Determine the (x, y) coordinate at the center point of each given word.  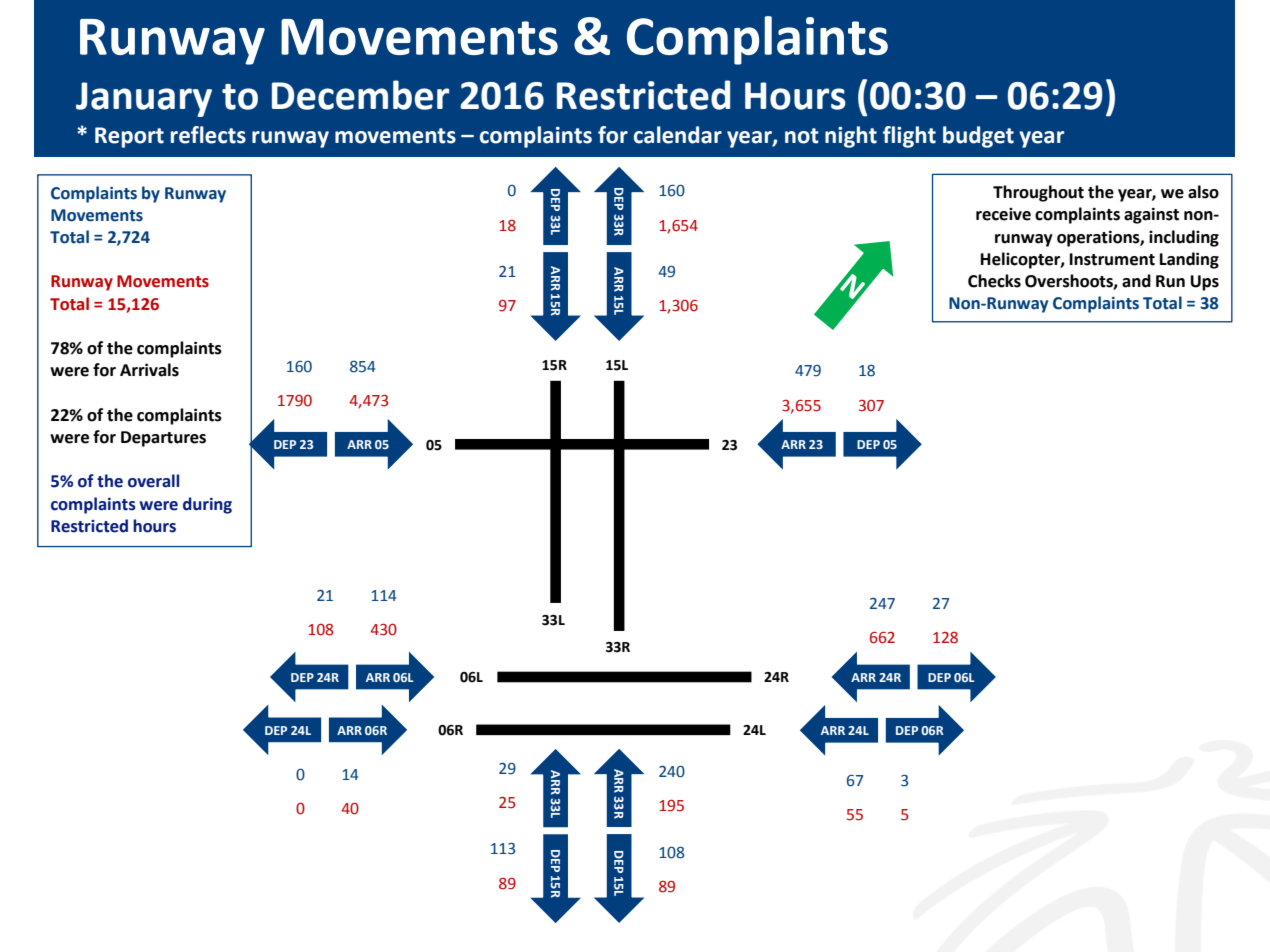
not (802, 136)
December (360, 95)
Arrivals (149, 370)
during (207, 505)
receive (1003, 214)
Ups (1204, 283)
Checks (994, 281)
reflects (208, 135)
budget (978, 137)
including (1184, 238)
